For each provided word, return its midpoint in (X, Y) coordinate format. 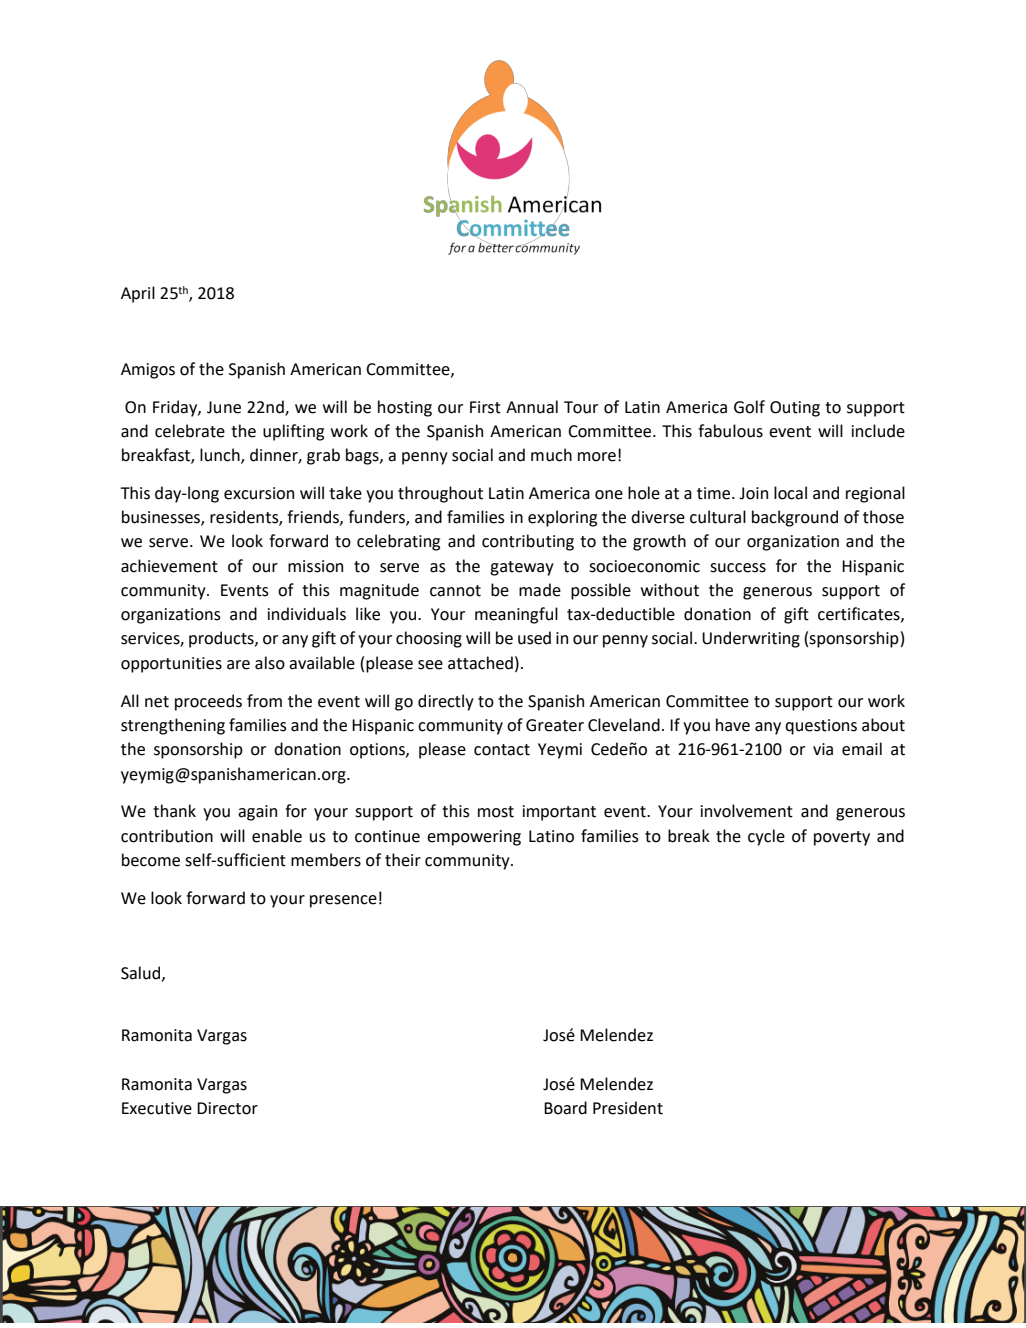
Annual (532, 407)
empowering (474, 838)
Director (227, 1108)
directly (446, 702)
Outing (795, 409)
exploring (562, 518)
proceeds (208, 702)
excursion (259, 493)
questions (821, 727)
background (795, 518)
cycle (766, 837)
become (151, 860)
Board (565, 1108)
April (138, 294)
